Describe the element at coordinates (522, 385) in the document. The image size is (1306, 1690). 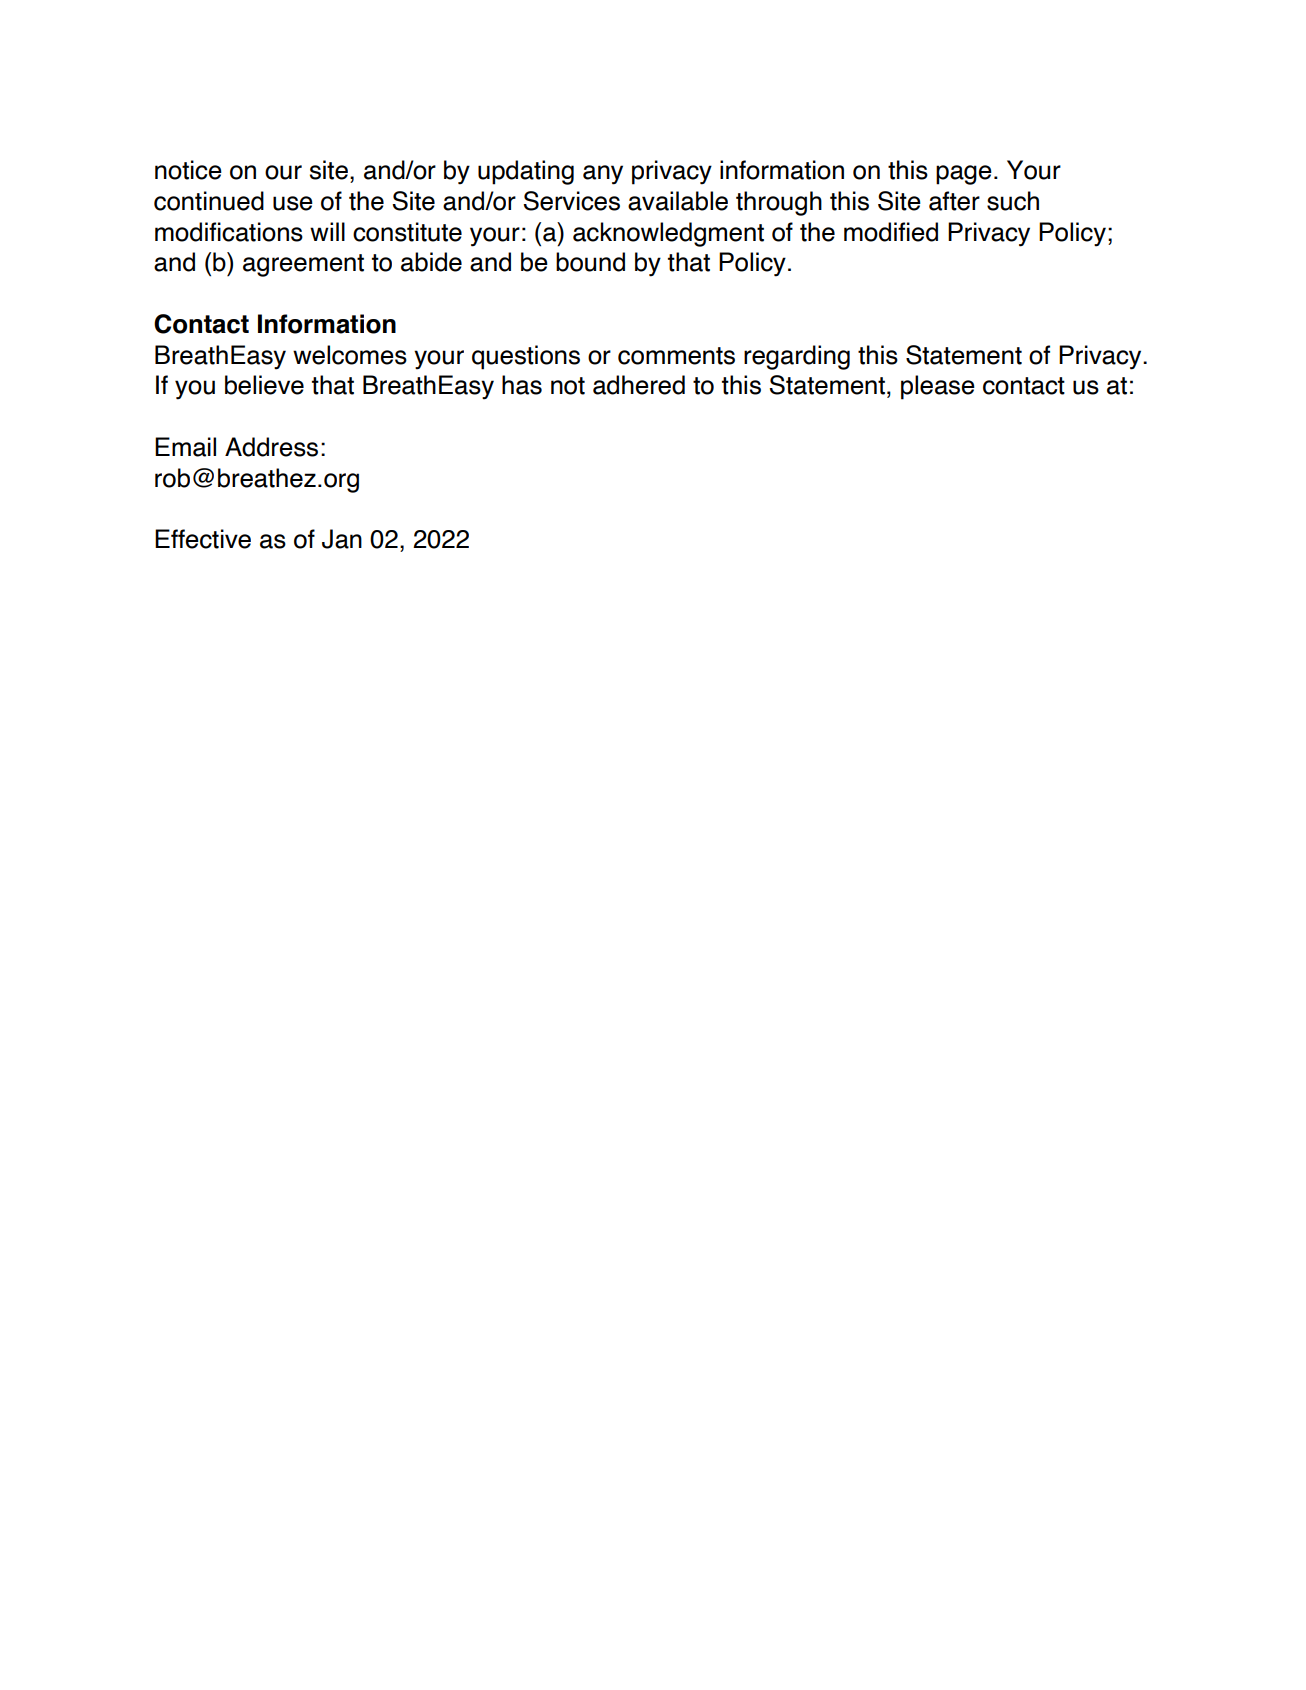
I see `has` at that location.
